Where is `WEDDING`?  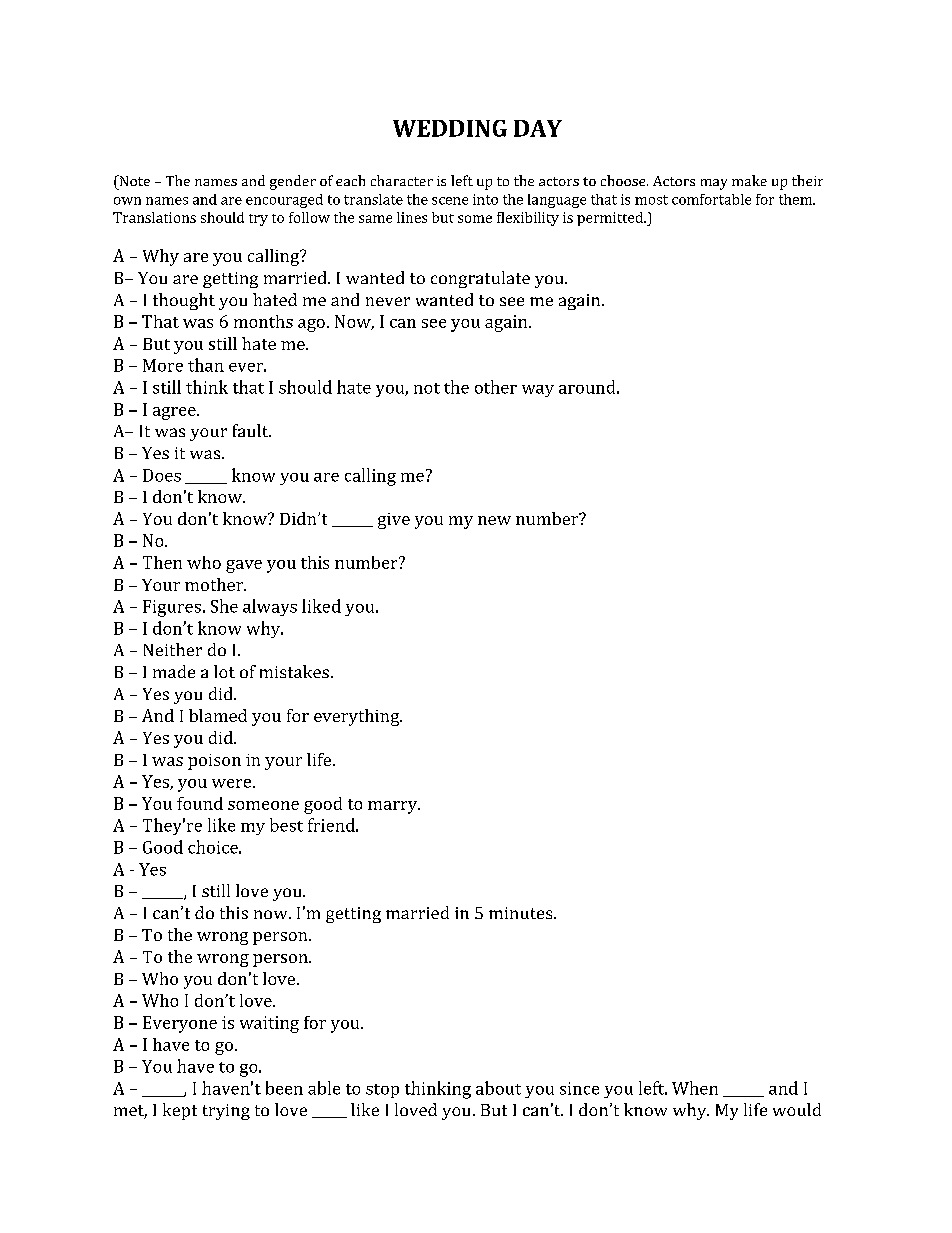 WEDDING is located at coordinates (450, 128).
